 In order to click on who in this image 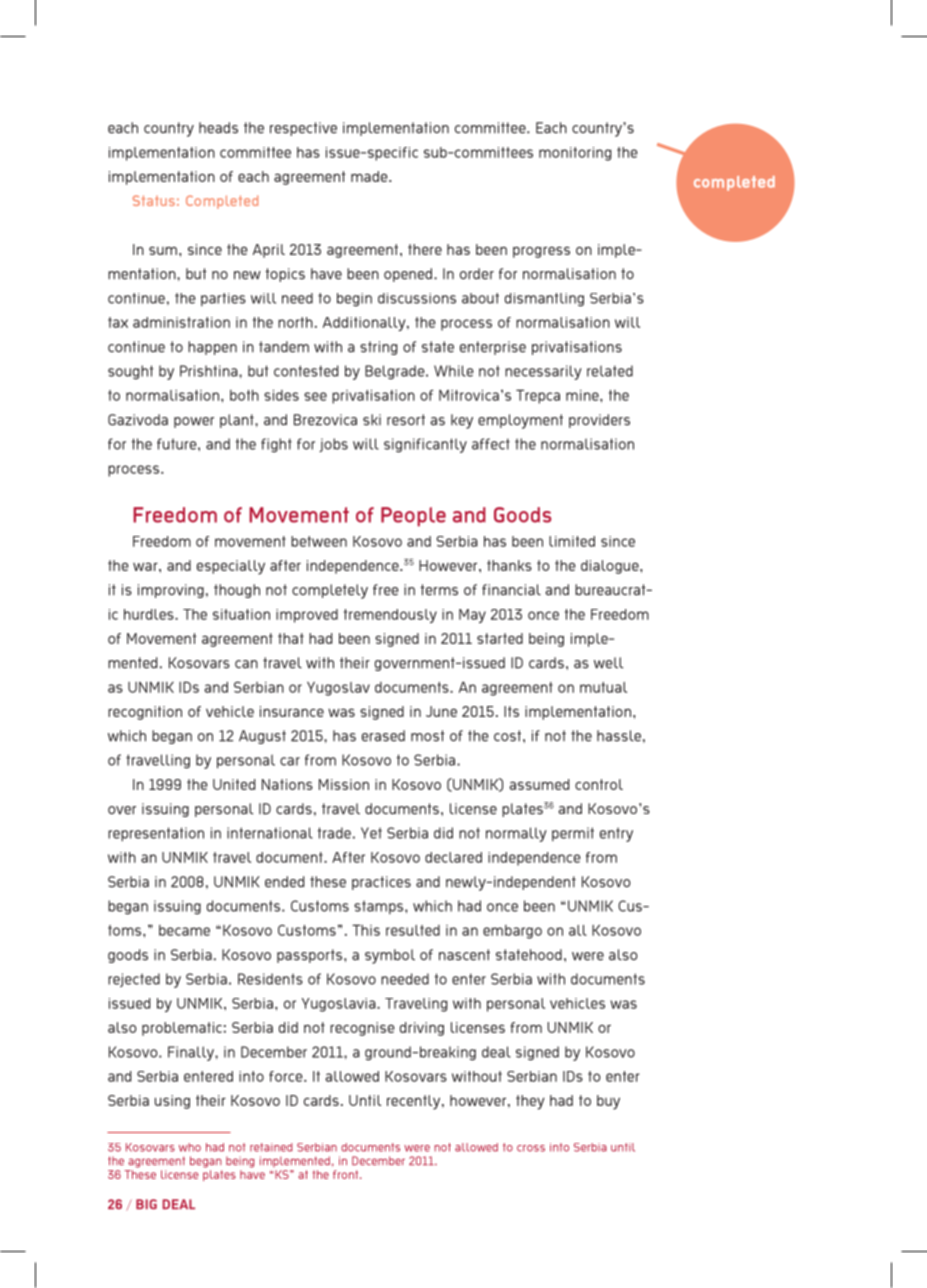, I will do `click(190, 1147)`.
